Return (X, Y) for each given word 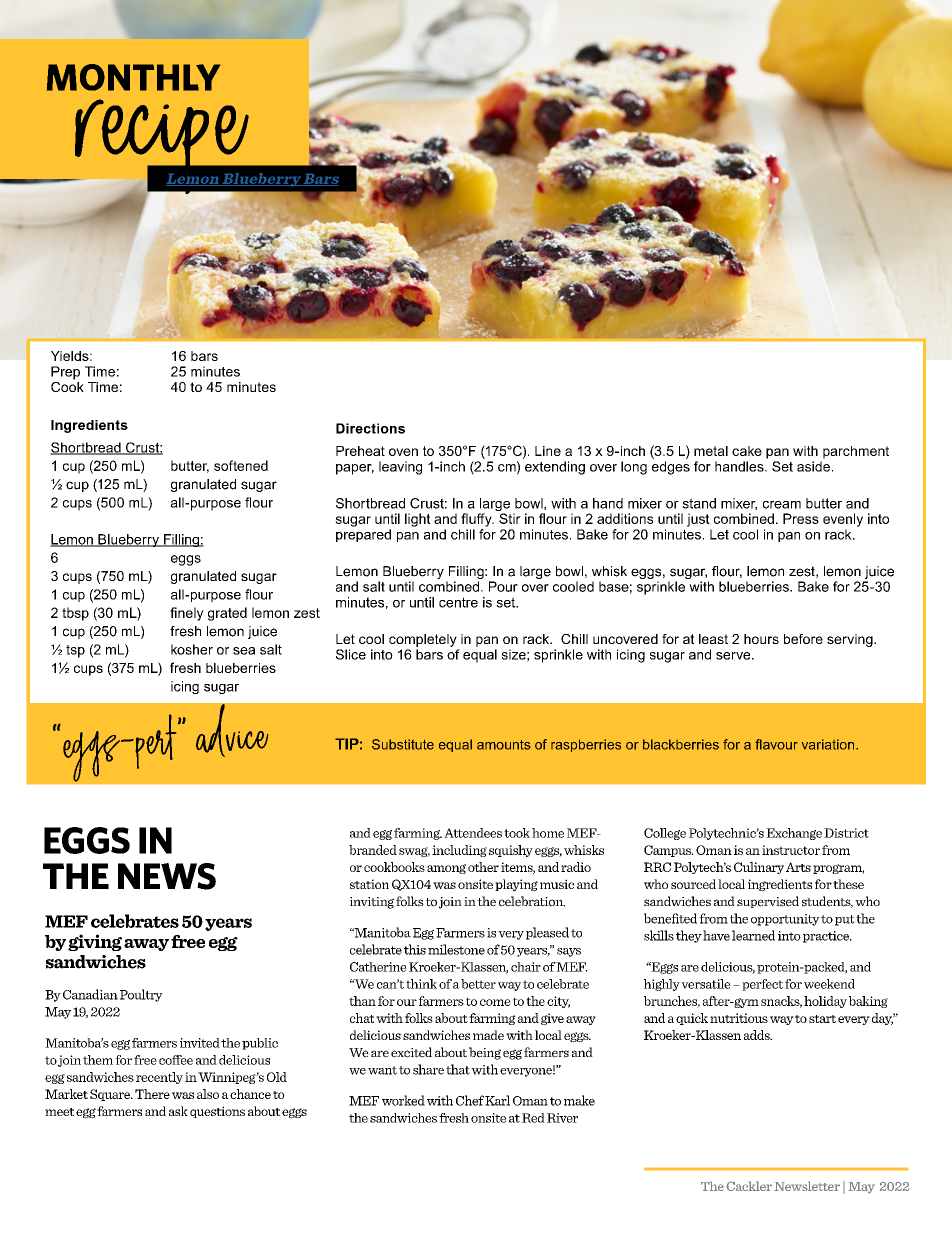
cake (747, 451)
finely (187, 614)
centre (458, 602)
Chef (470, 1100)
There (152, 1094)
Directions (370, 428)
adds (758, 1035)
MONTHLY (133, 77)
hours (761, 639)
